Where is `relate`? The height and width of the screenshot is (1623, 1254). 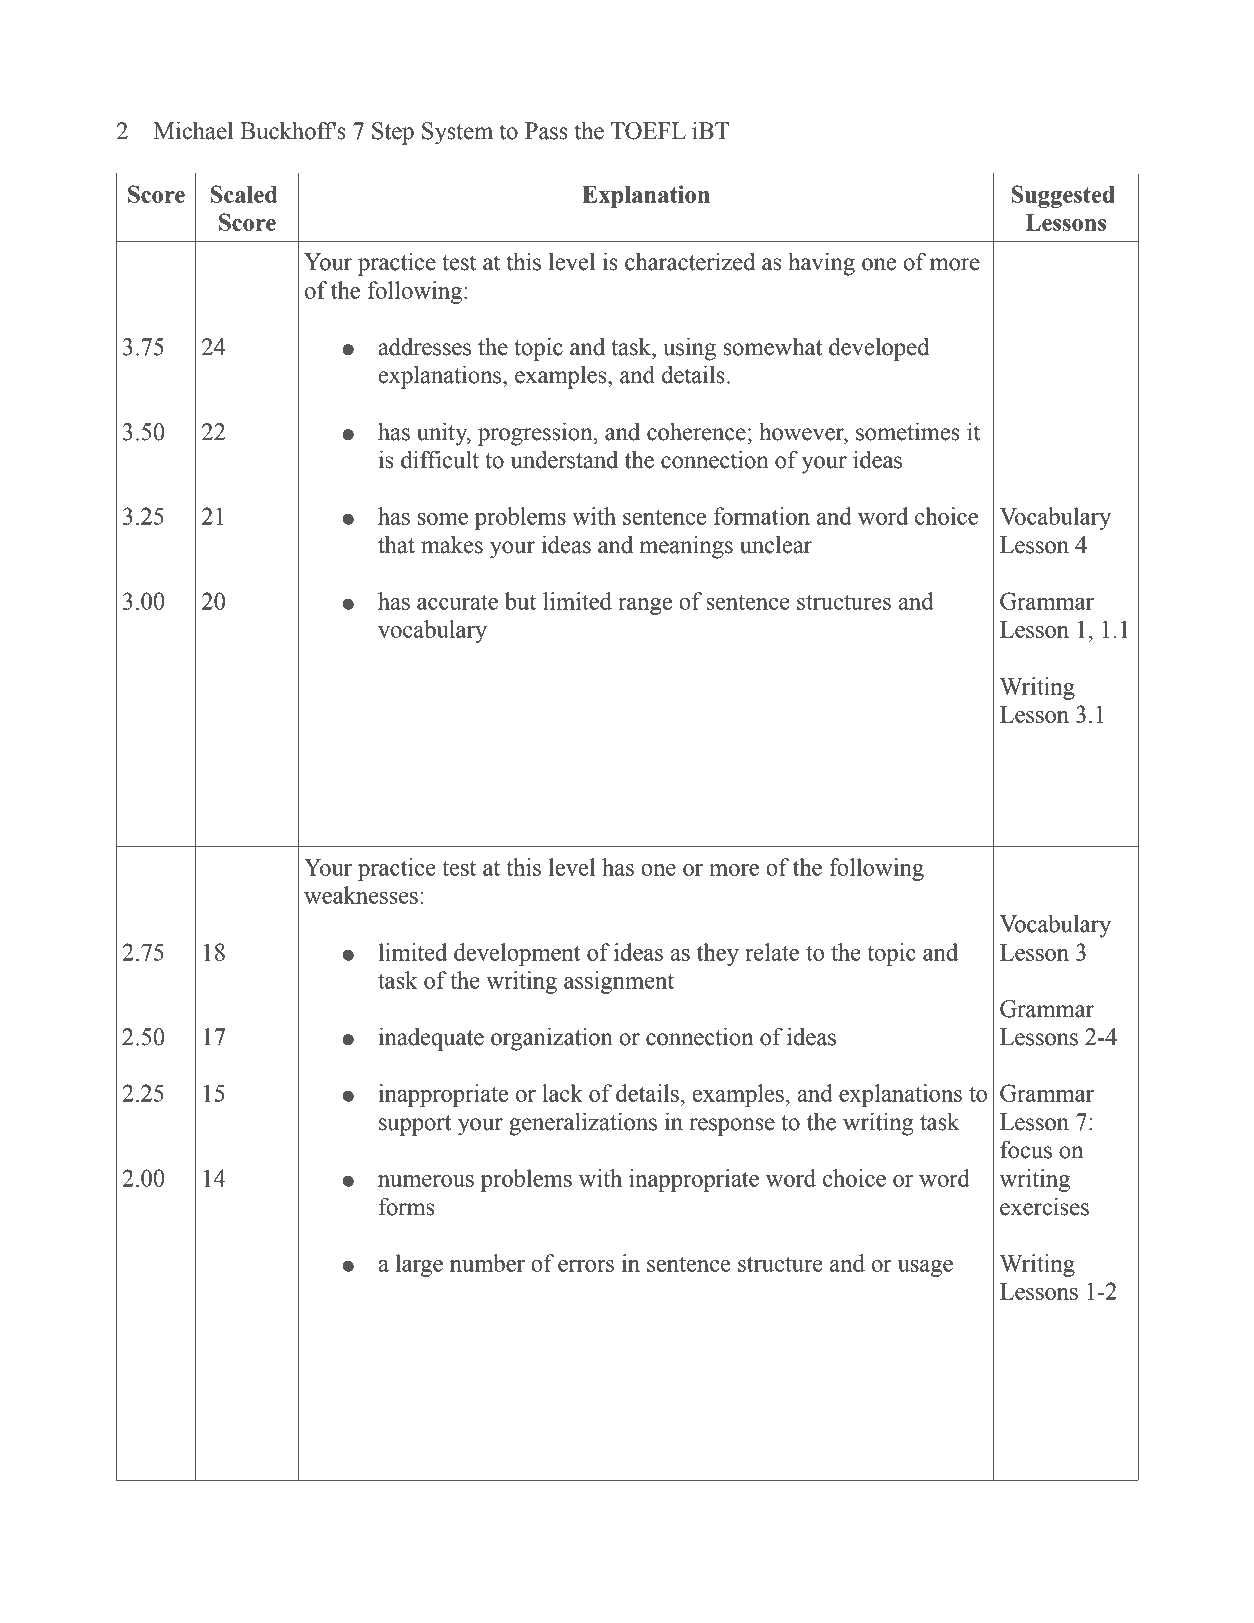 relate is located at coordinates (772, 952).
